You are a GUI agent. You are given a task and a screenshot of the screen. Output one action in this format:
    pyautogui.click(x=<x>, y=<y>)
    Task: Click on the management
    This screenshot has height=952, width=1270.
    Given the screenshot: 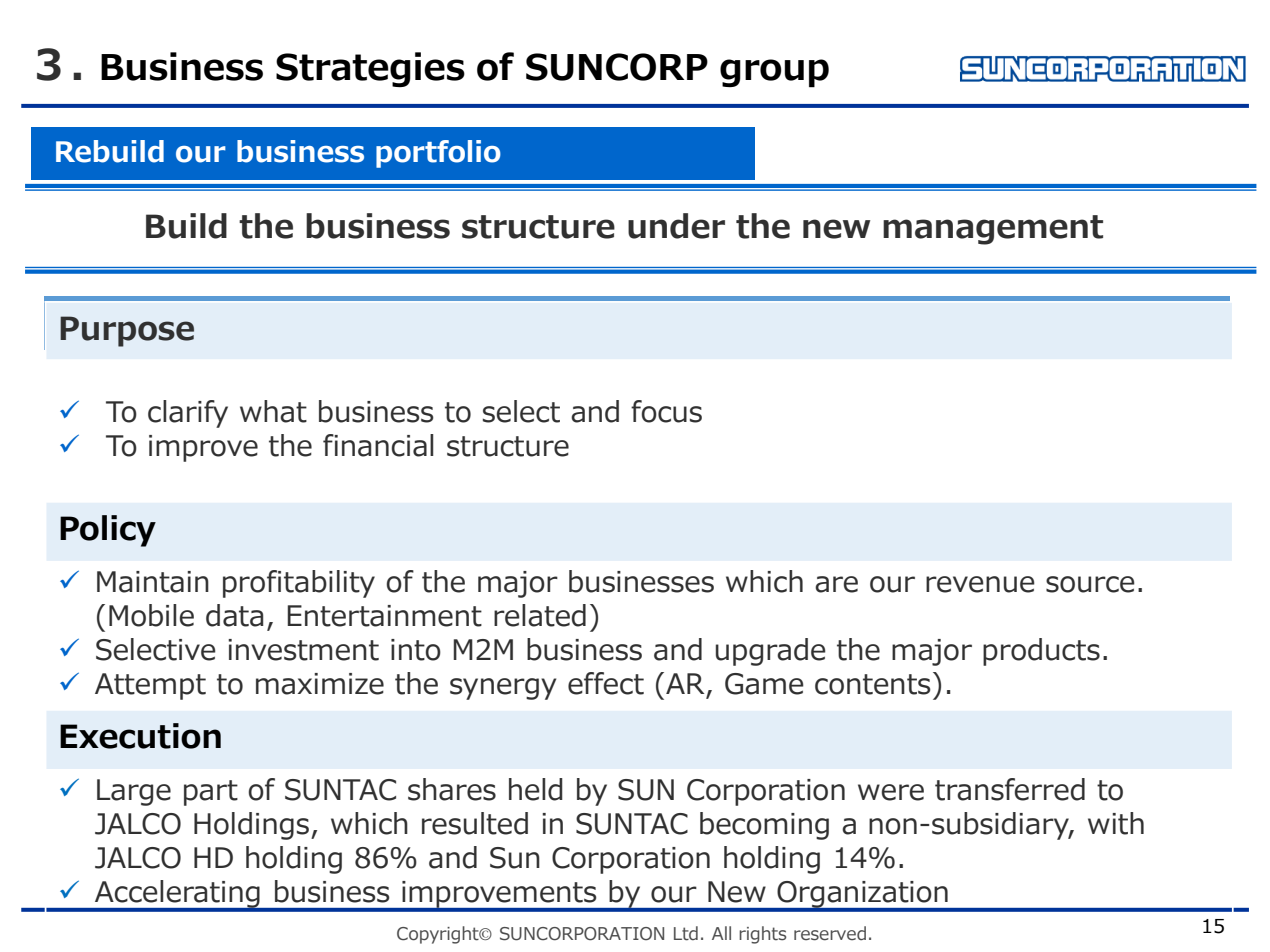 What is the action you would take?
    pyautogui.click(x=993, y=230)
